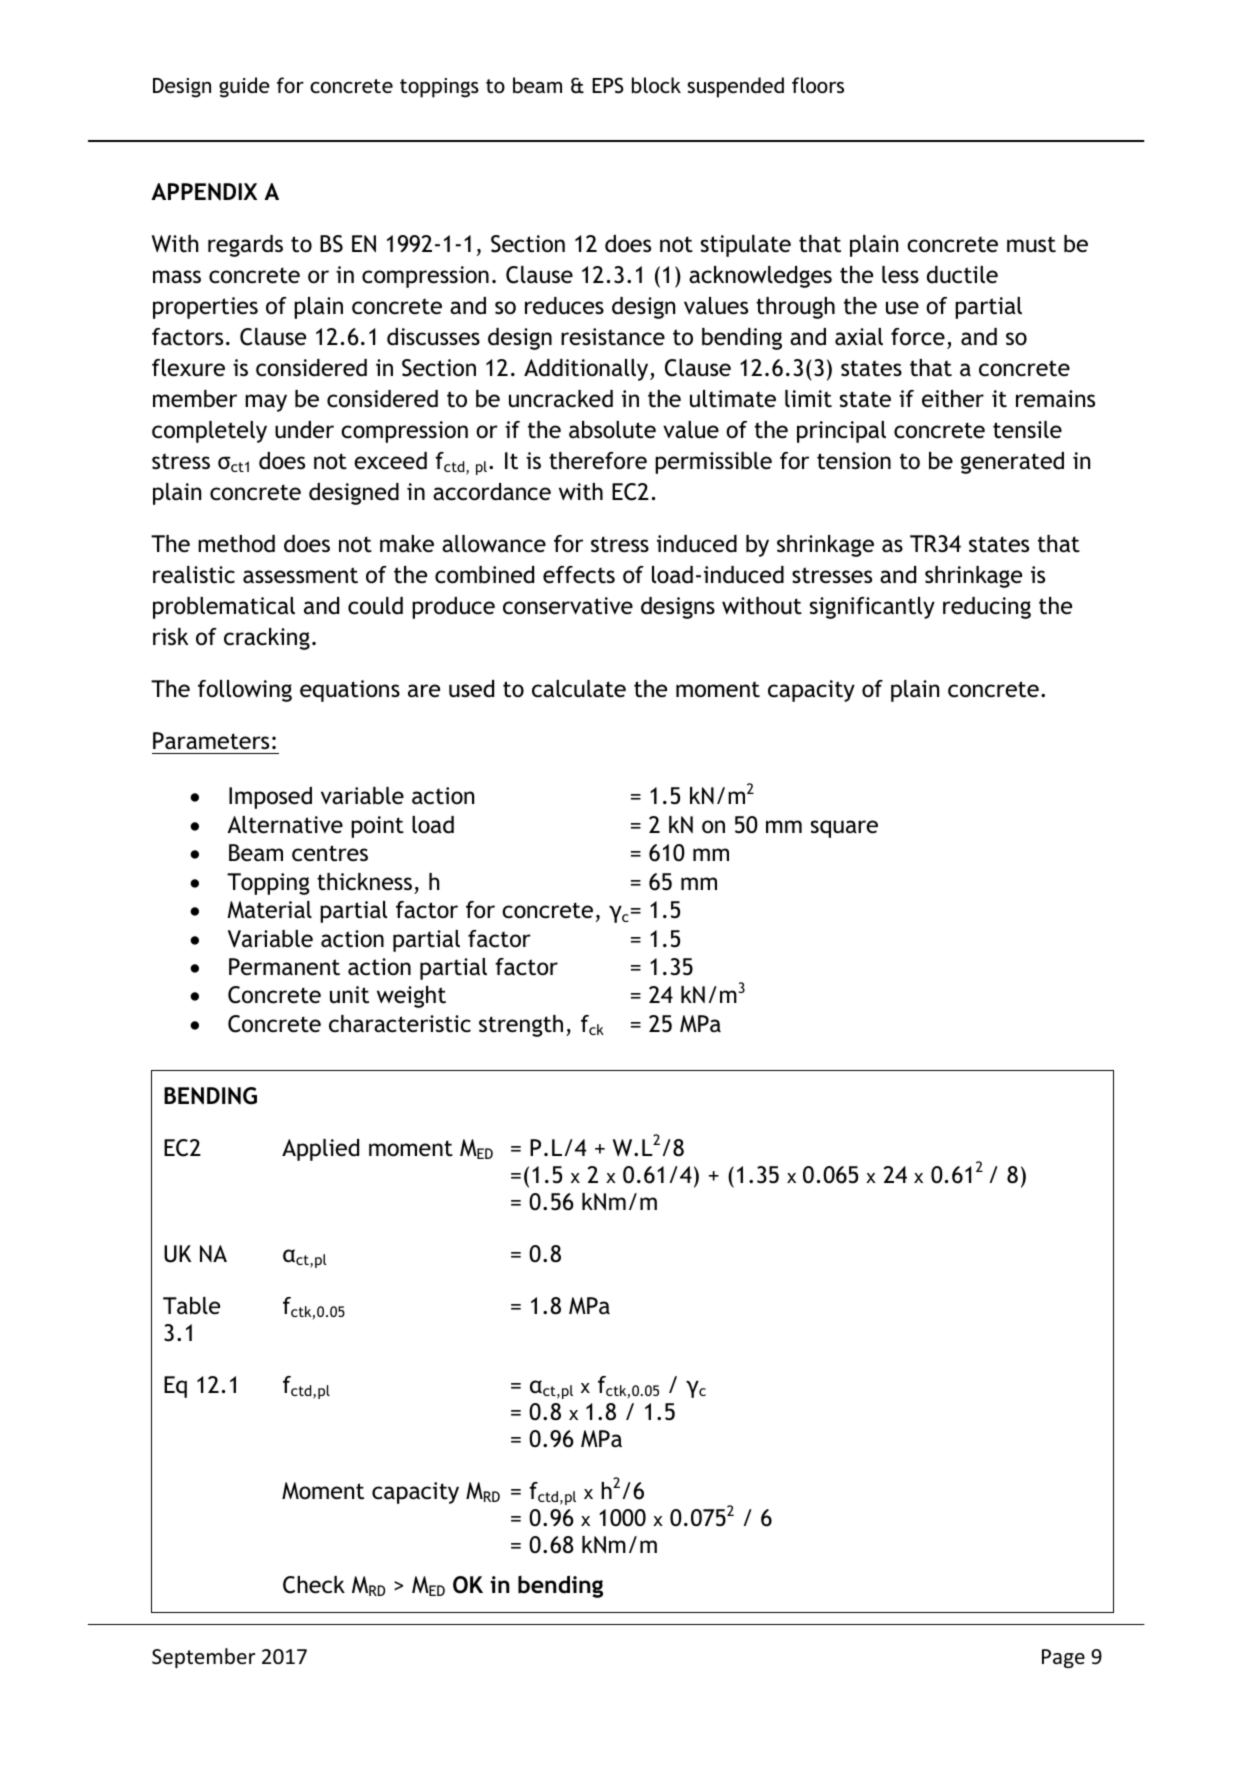 The height and width of the page is (1774, 1254). What do you see at coordinates (314, 1585) in the page?
I see `Check` at bounding box center [314, 1585].
